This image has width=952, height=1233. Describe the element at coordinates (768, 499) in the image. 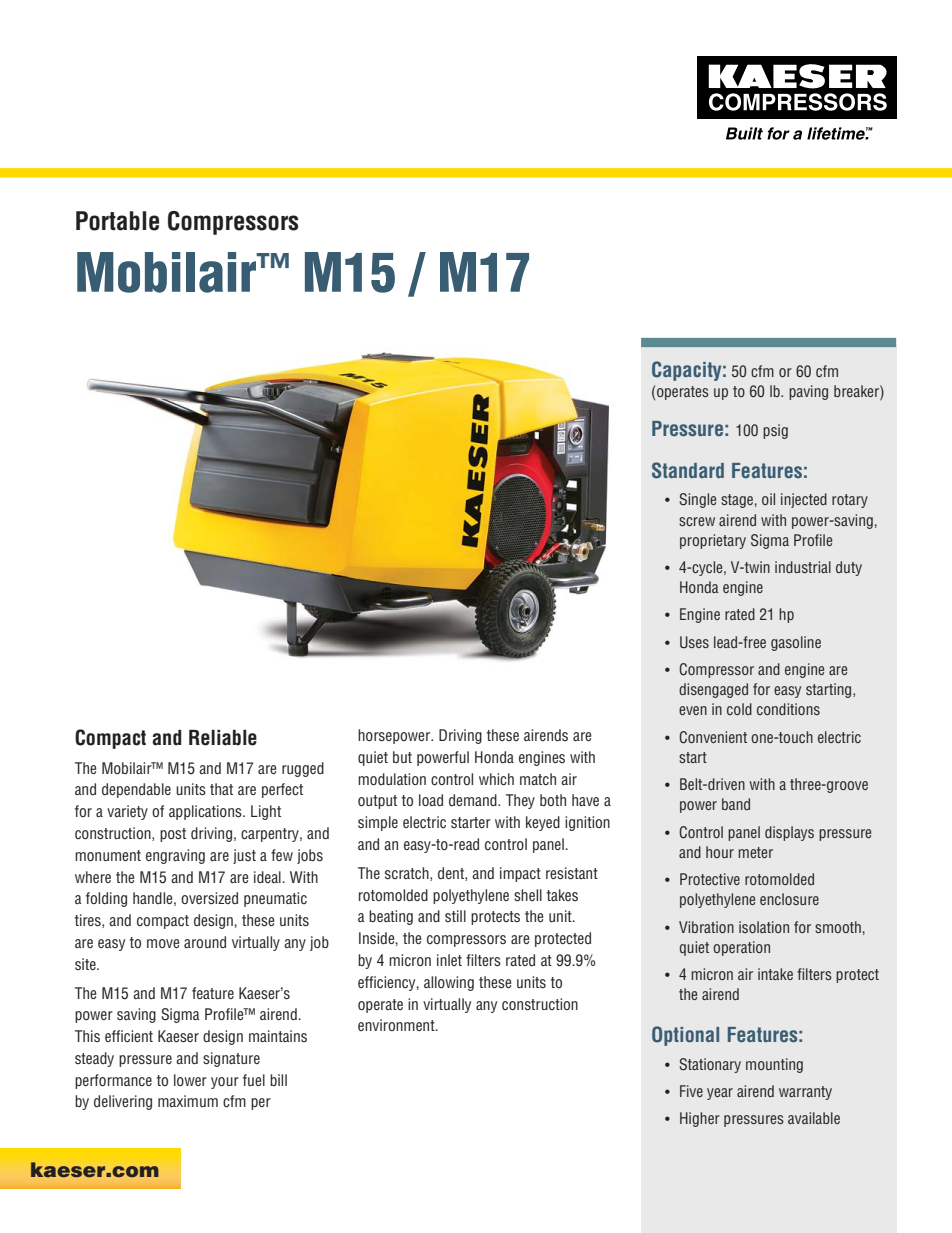

I see `oil` at that location.
